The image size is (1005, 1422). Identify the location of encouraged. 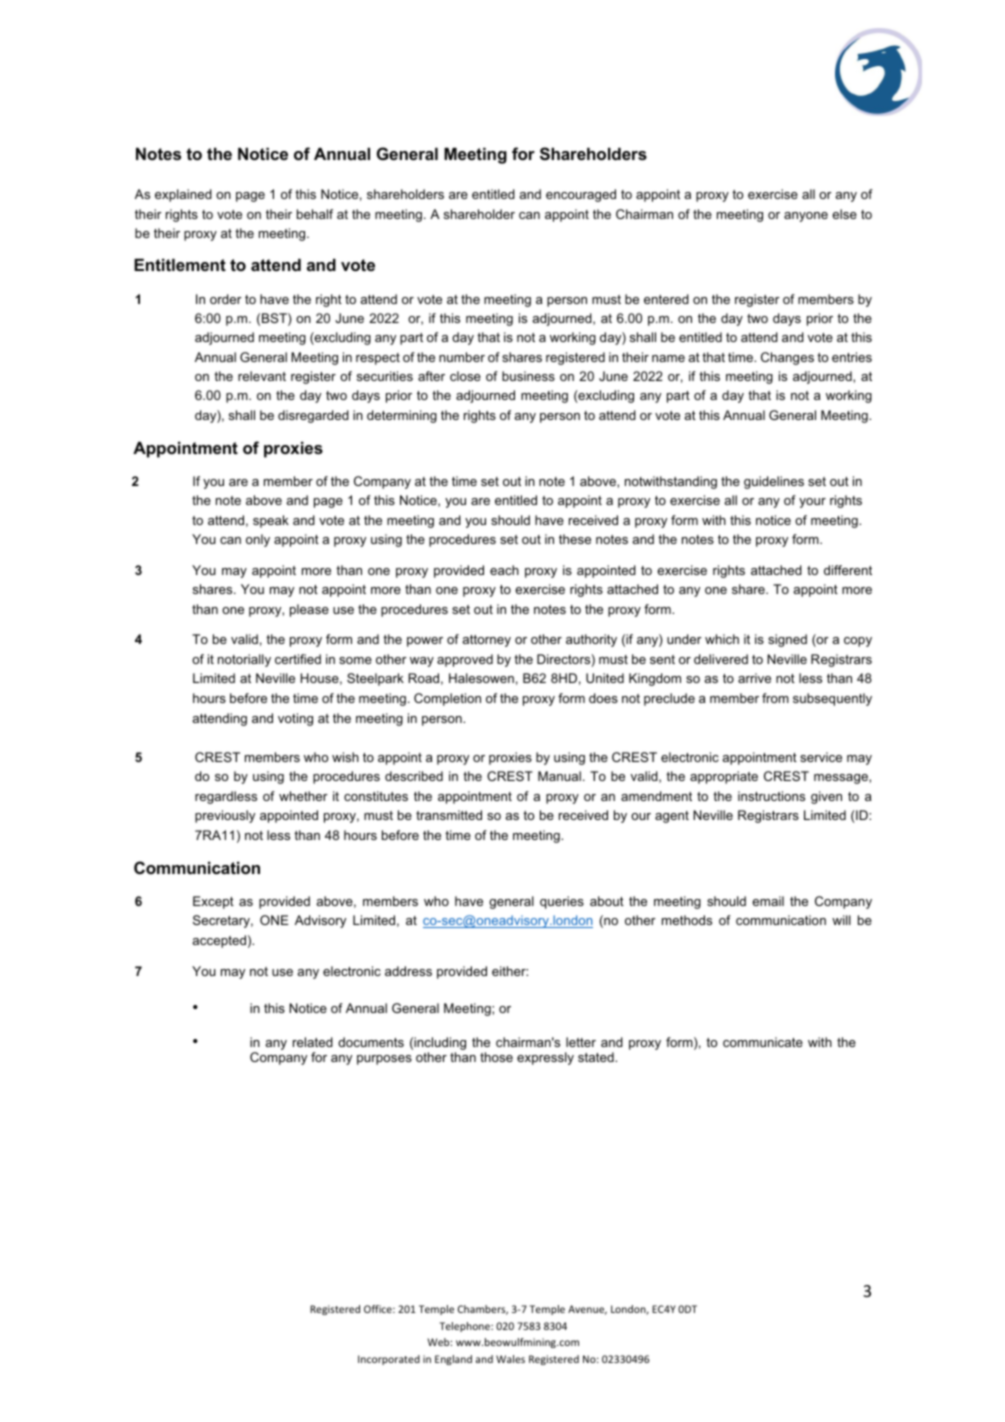
(581, 195).
